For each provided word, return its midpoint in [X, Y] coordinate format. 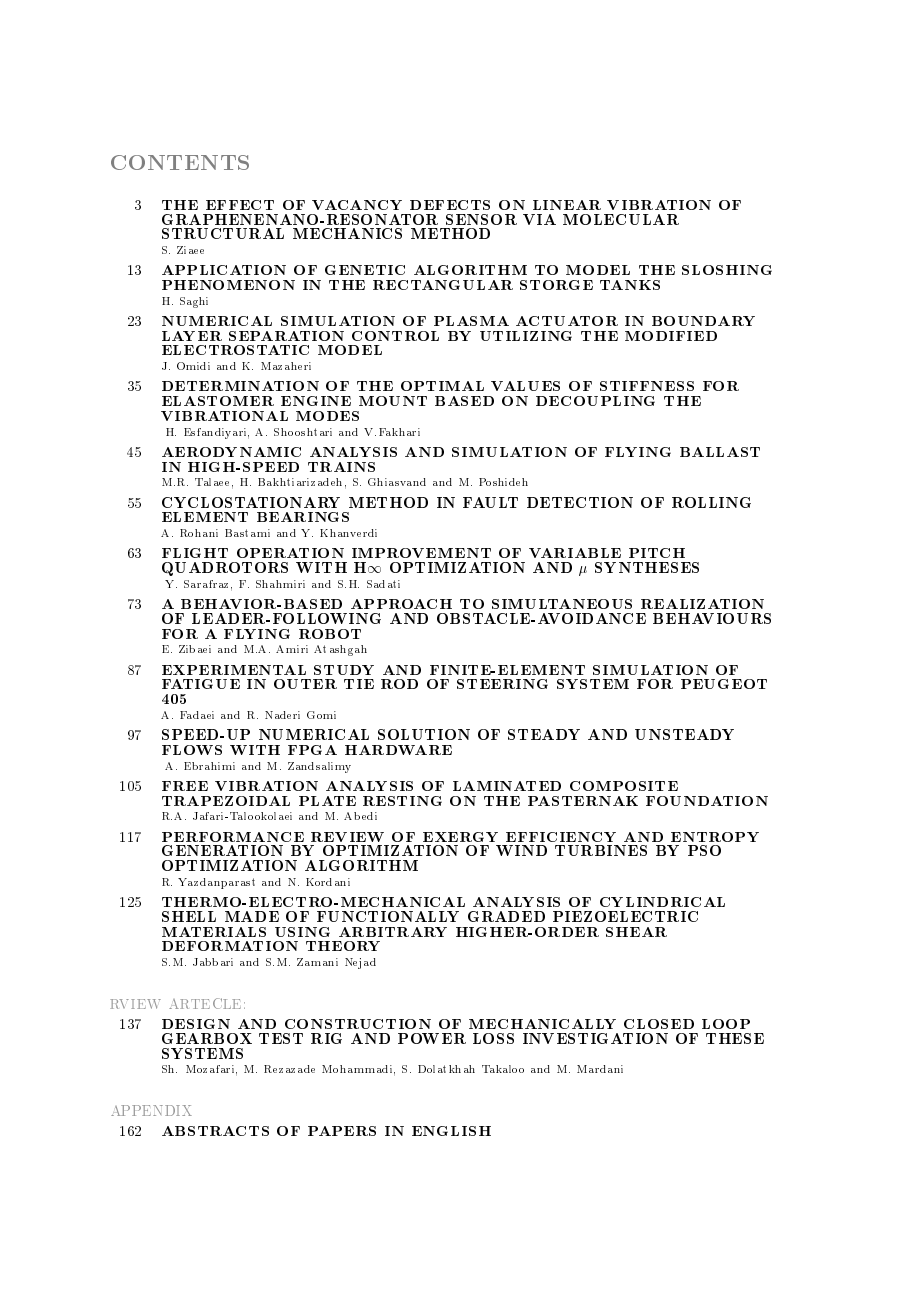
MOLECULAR [621, 219]
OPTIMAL [442, 386]
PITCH [657, 553]
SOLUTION [424, 734]
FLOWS [192, 750]
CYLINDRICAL [662, 902]
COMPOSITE [624, 786]
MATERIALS [214, 932]
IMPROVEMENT [421, 553]
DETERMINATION [240, 386]
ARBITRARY [393, 932]
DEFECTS [450, 205]
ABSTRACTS [215, 1131]
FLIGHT [195, 553]
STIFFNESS [647, 386]
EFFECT [240, 205]
